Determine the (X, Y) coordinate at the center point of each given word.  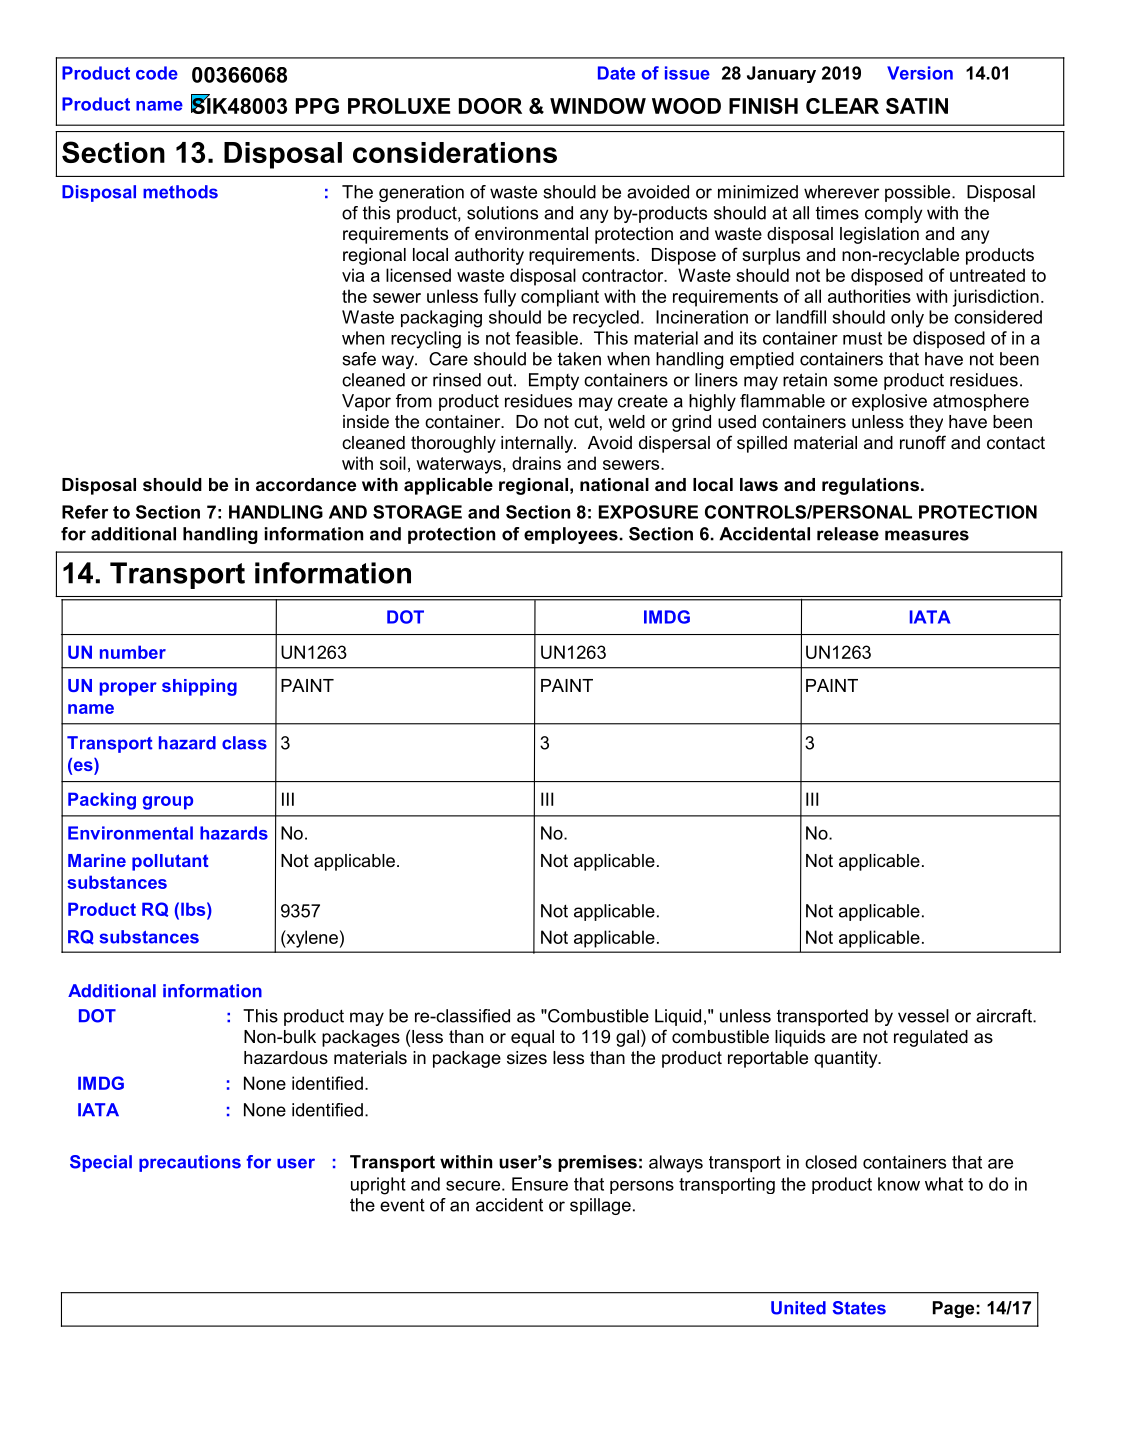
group (168, 803)
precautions (190, 1163)
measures (927, 535)
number (133, 652)
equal (532, 1038)
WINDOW (598, 106)
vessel (923, 1016)
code (157, 73)
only (907, 319)
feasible (546, 338)
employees (571, 535)
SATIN (917, 106)
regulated (931, 1038)
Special (101, 1163)
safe (359, 359)
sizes (527, 1057)
